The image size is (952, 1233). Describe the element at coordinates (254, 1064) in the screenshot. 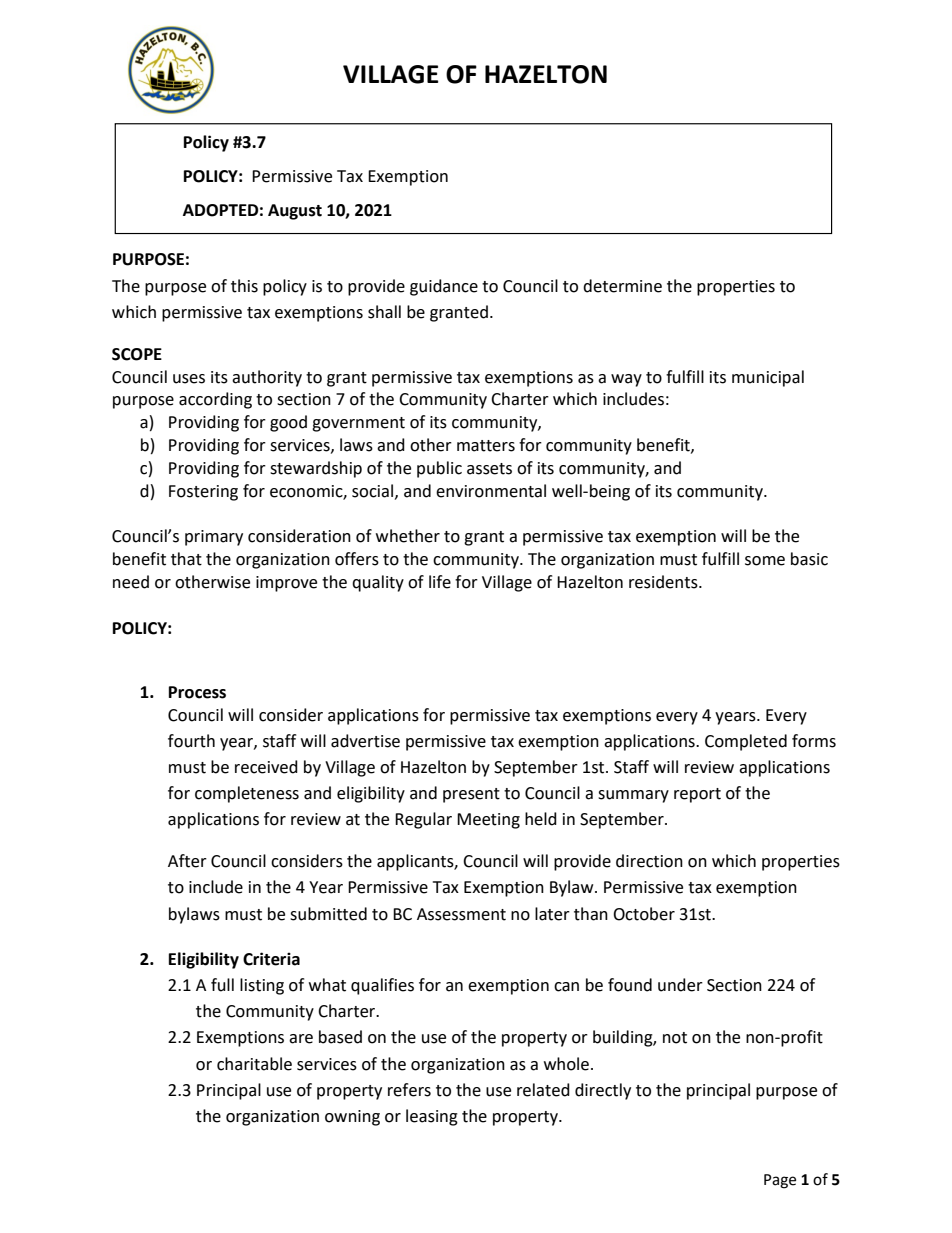

I see `charitable` at that location.
